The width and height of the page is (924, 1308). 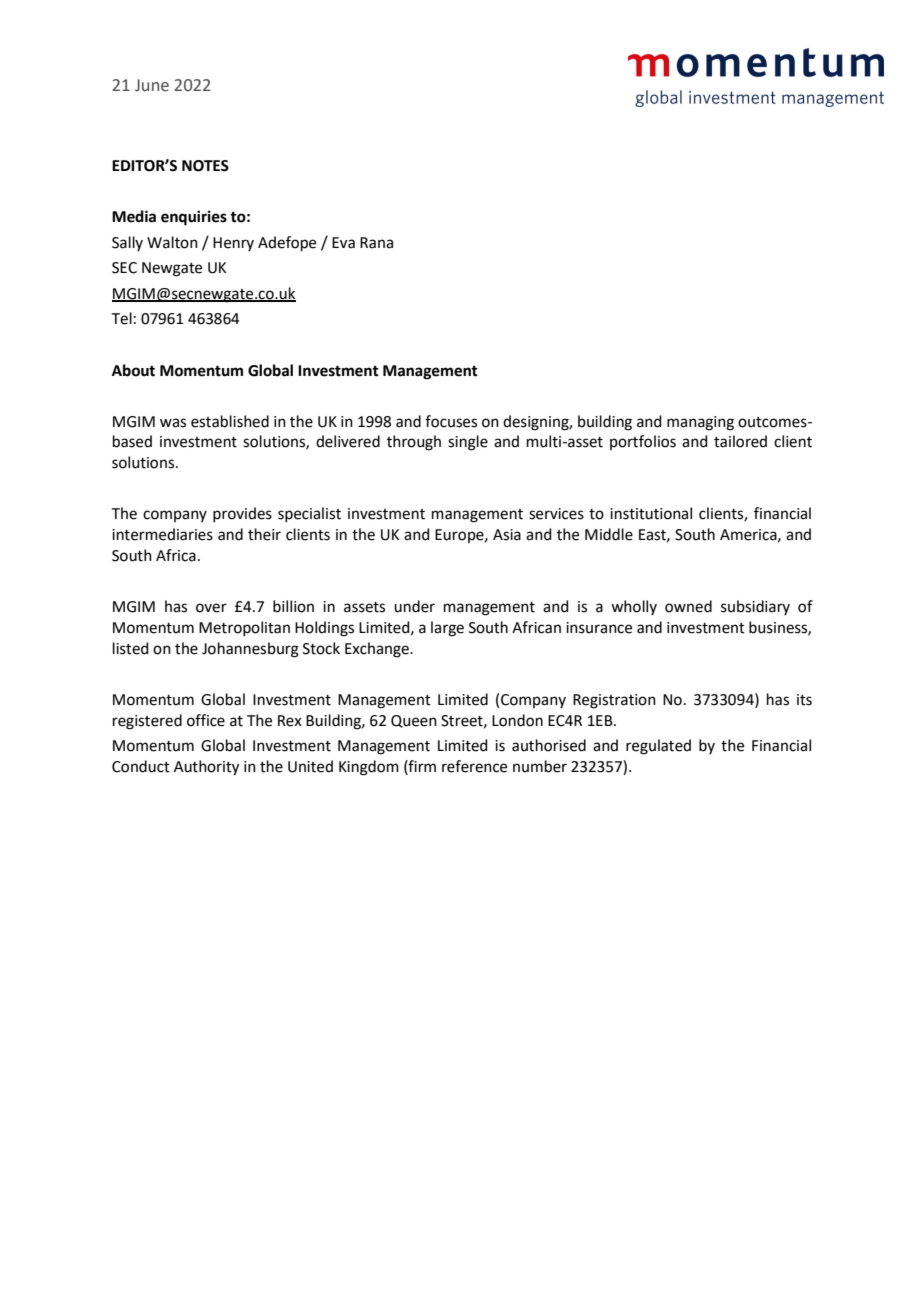 What do you see at coordinates (152, 85) in the page?
I see `June` at bounding box center [152, 85].
